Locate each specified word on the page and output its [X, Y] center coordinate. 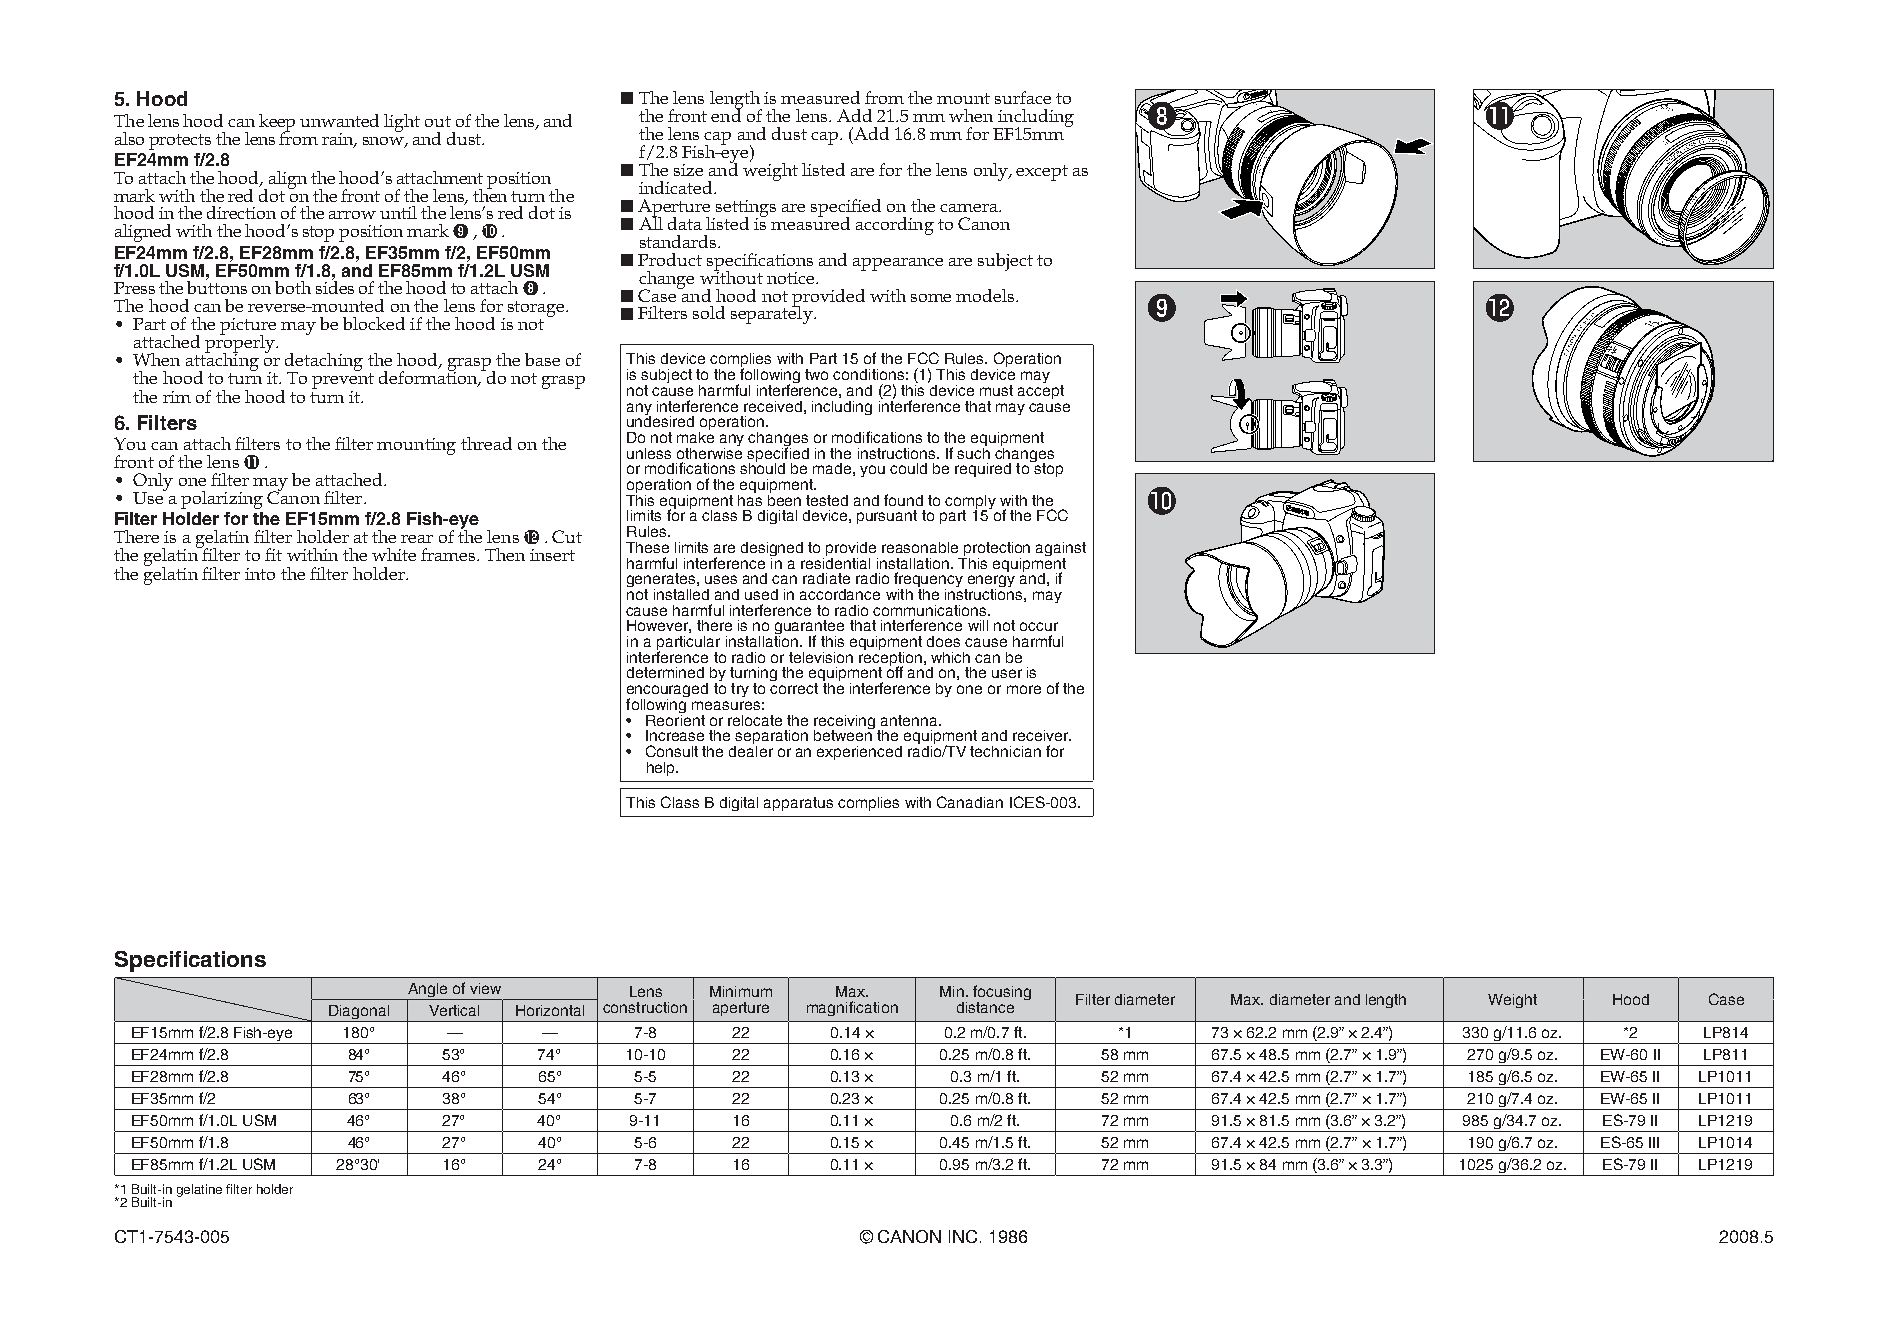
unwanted [339, 120]
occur [1039, 626]
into [260, 574]
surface [1023, 97]
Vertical [454, 1010]
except [1042, 173]
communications [931, 610]
